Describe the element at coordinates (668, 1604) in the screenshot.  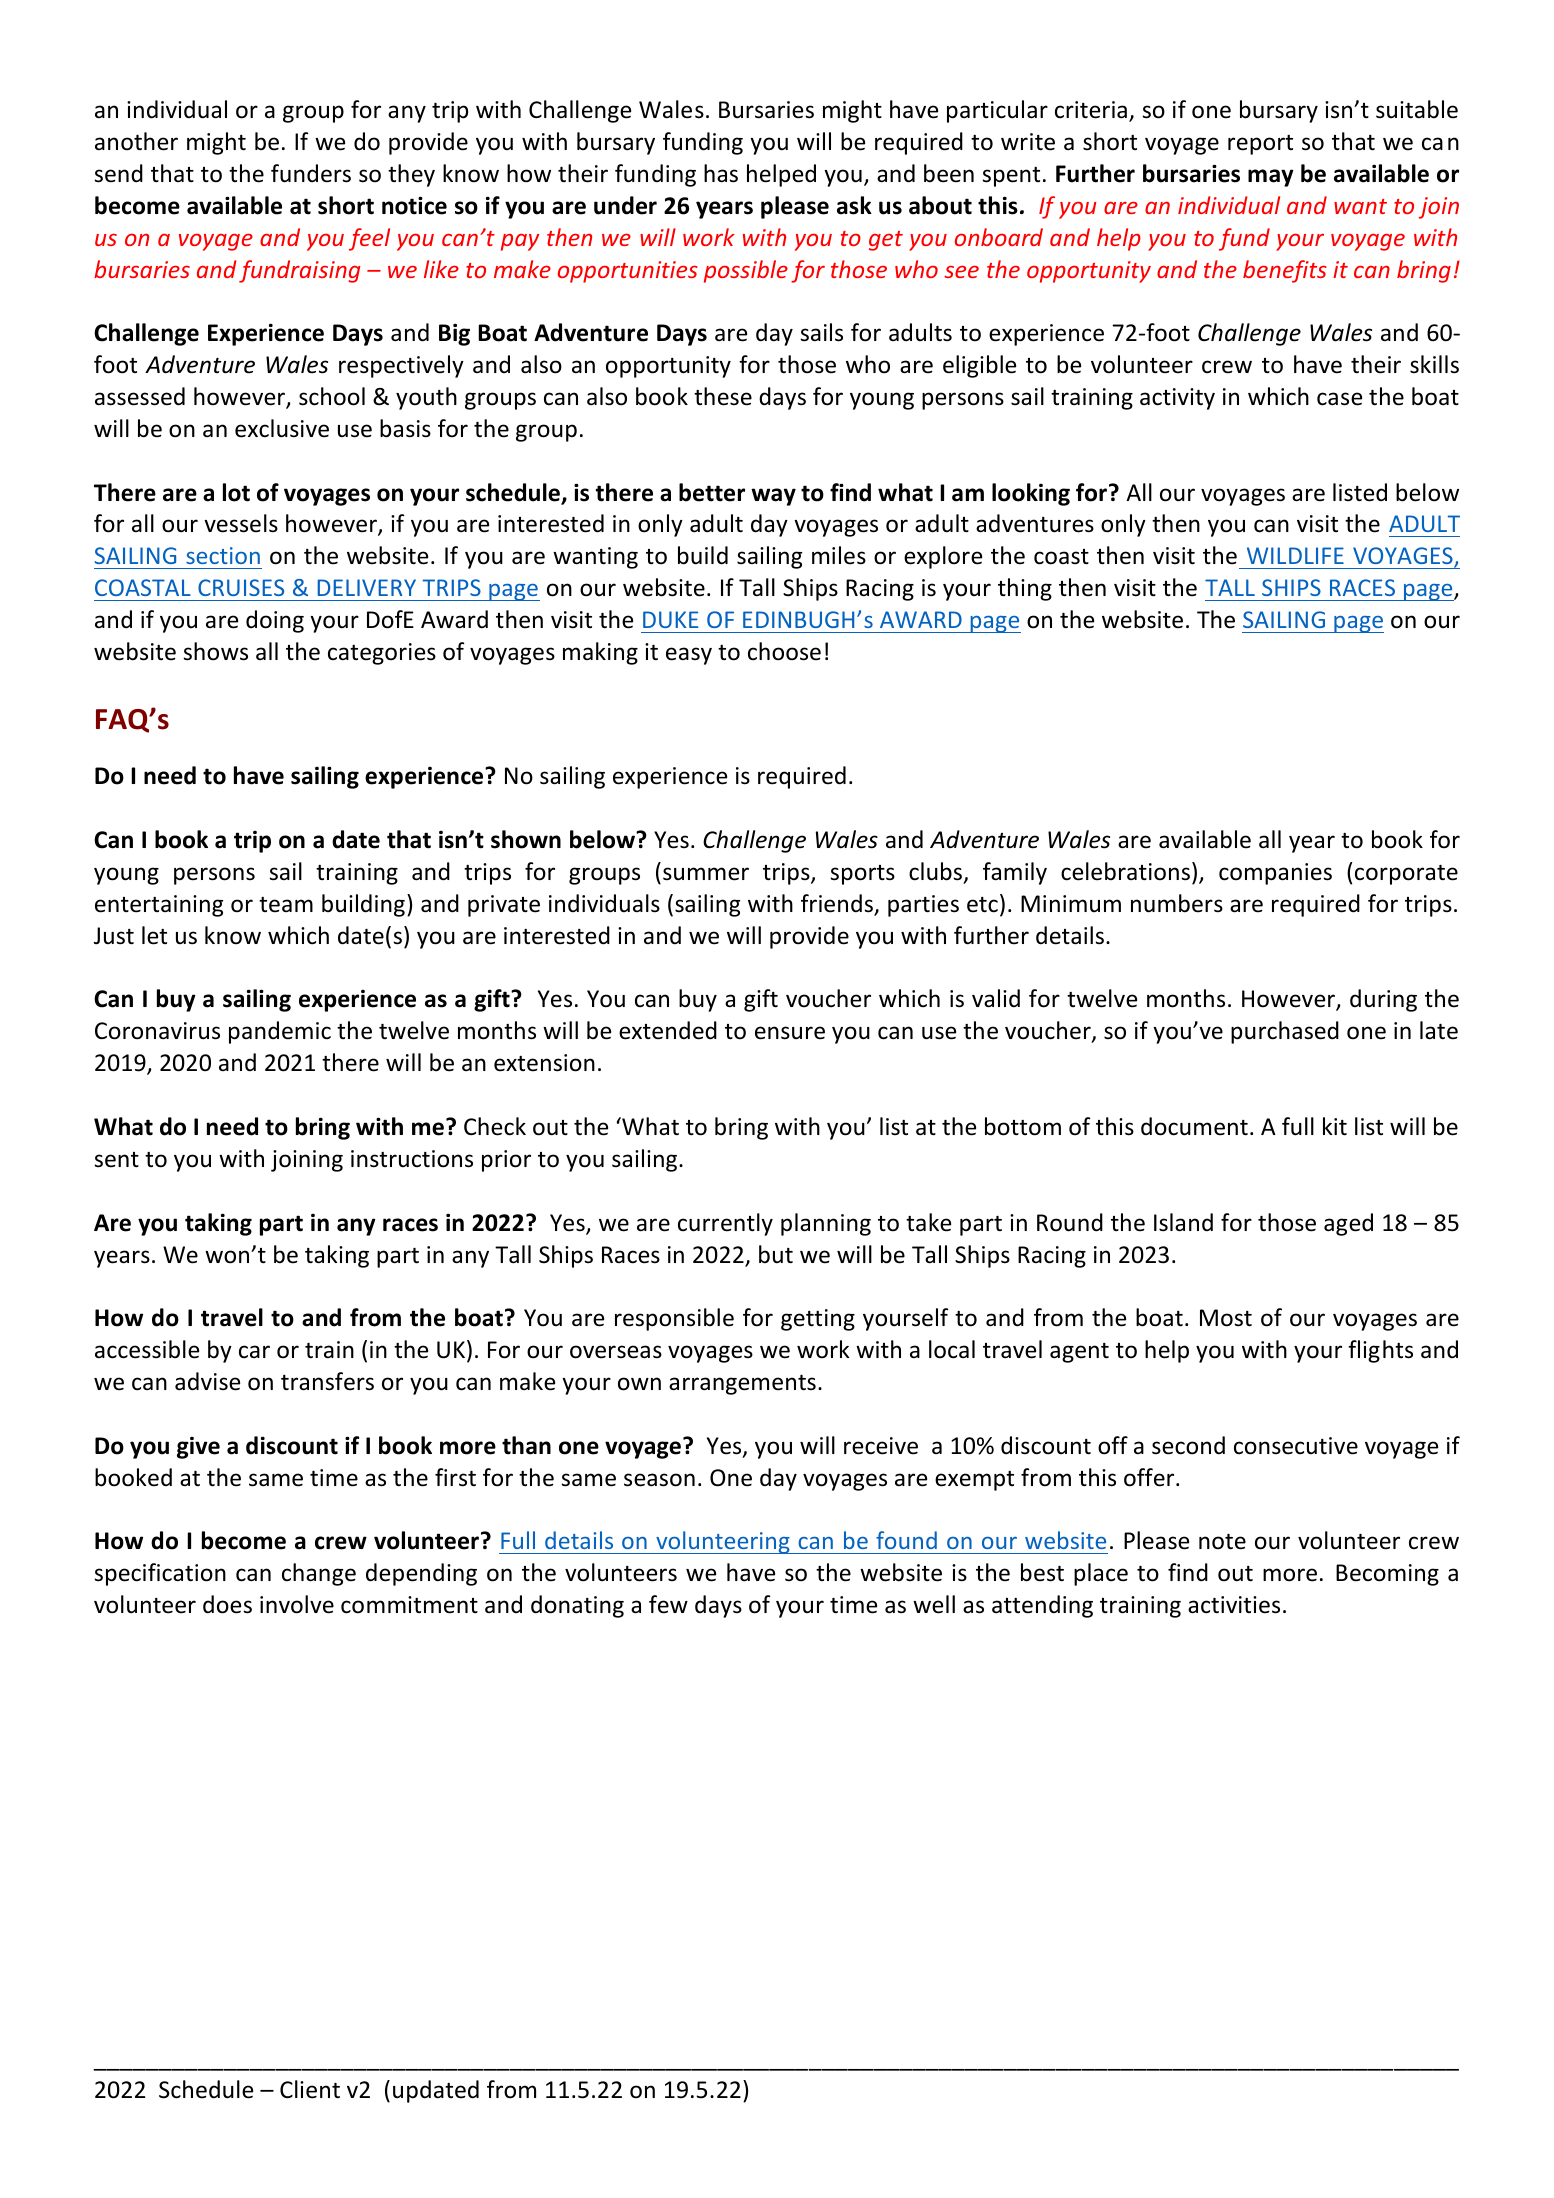
I see `few` at that location.
